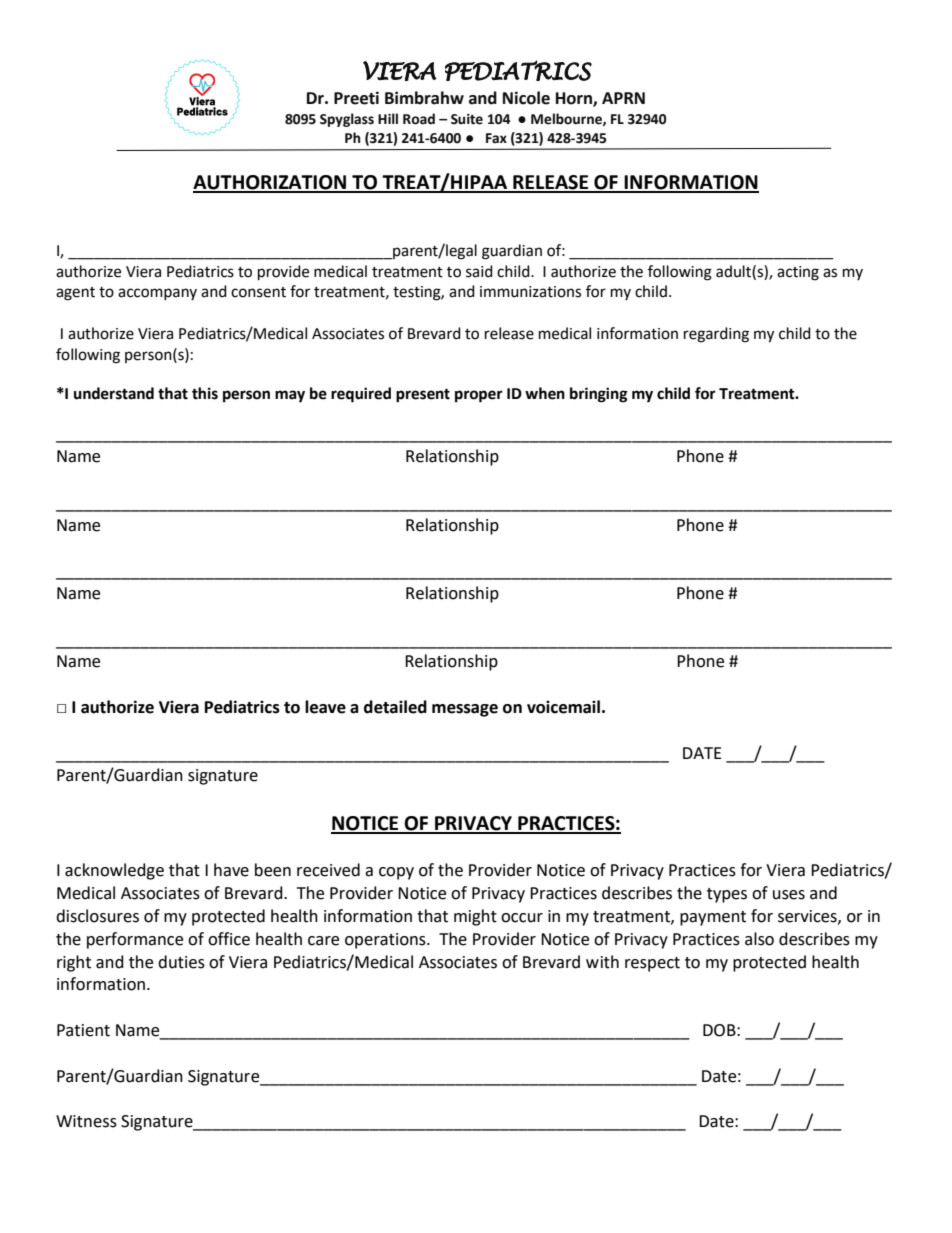 The width and height of the page is (952, 1233). What do you see at coordinates (599, 395) in the page?
I see `bringing` at bounding box center [599, 395].
